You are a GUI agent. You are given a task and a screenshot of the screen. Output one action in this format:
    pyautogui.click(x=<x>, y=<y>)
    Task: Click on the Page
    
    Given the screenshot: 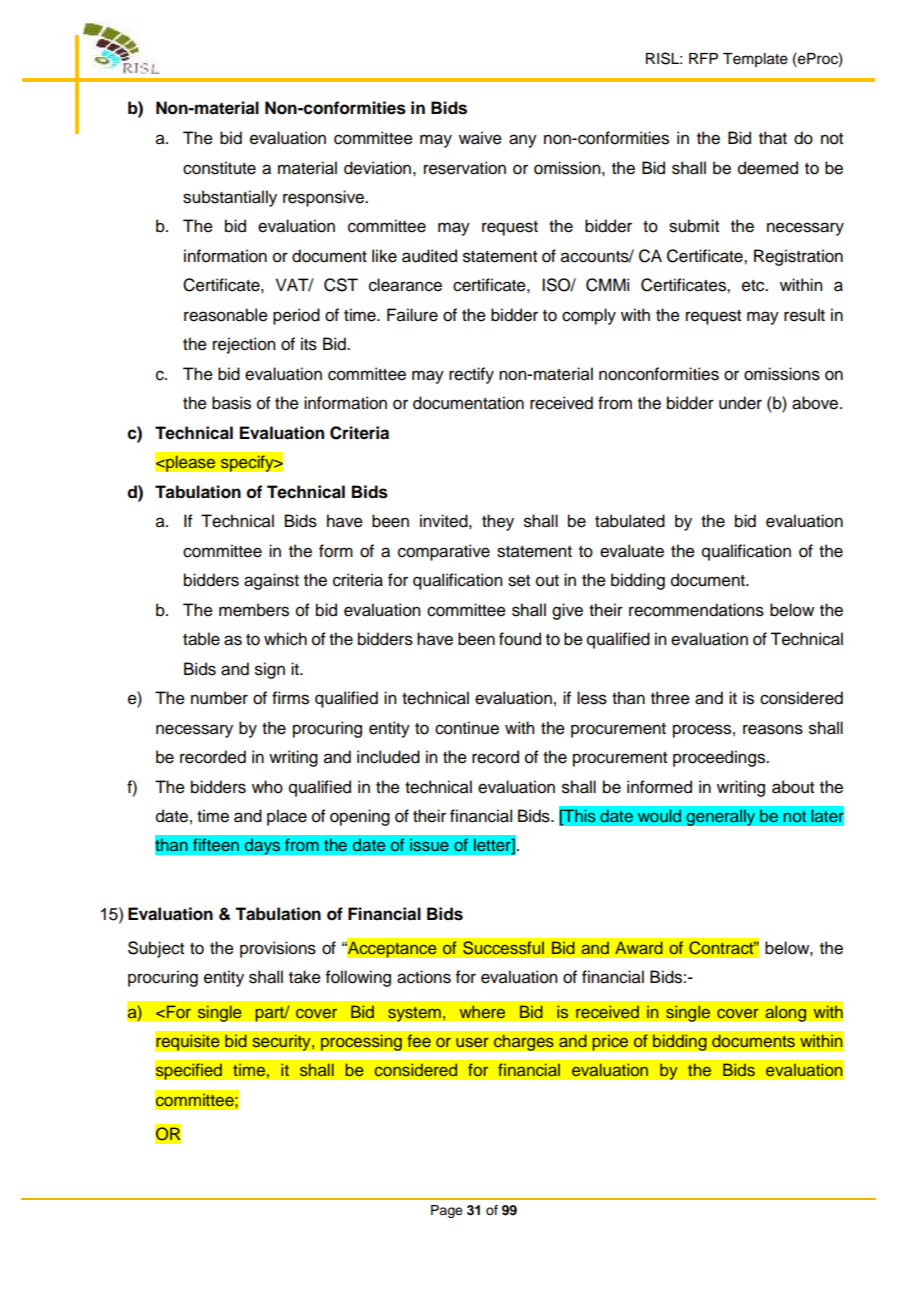 What is the action you would take?
    pyautogui.click(x=447, y=1211)
